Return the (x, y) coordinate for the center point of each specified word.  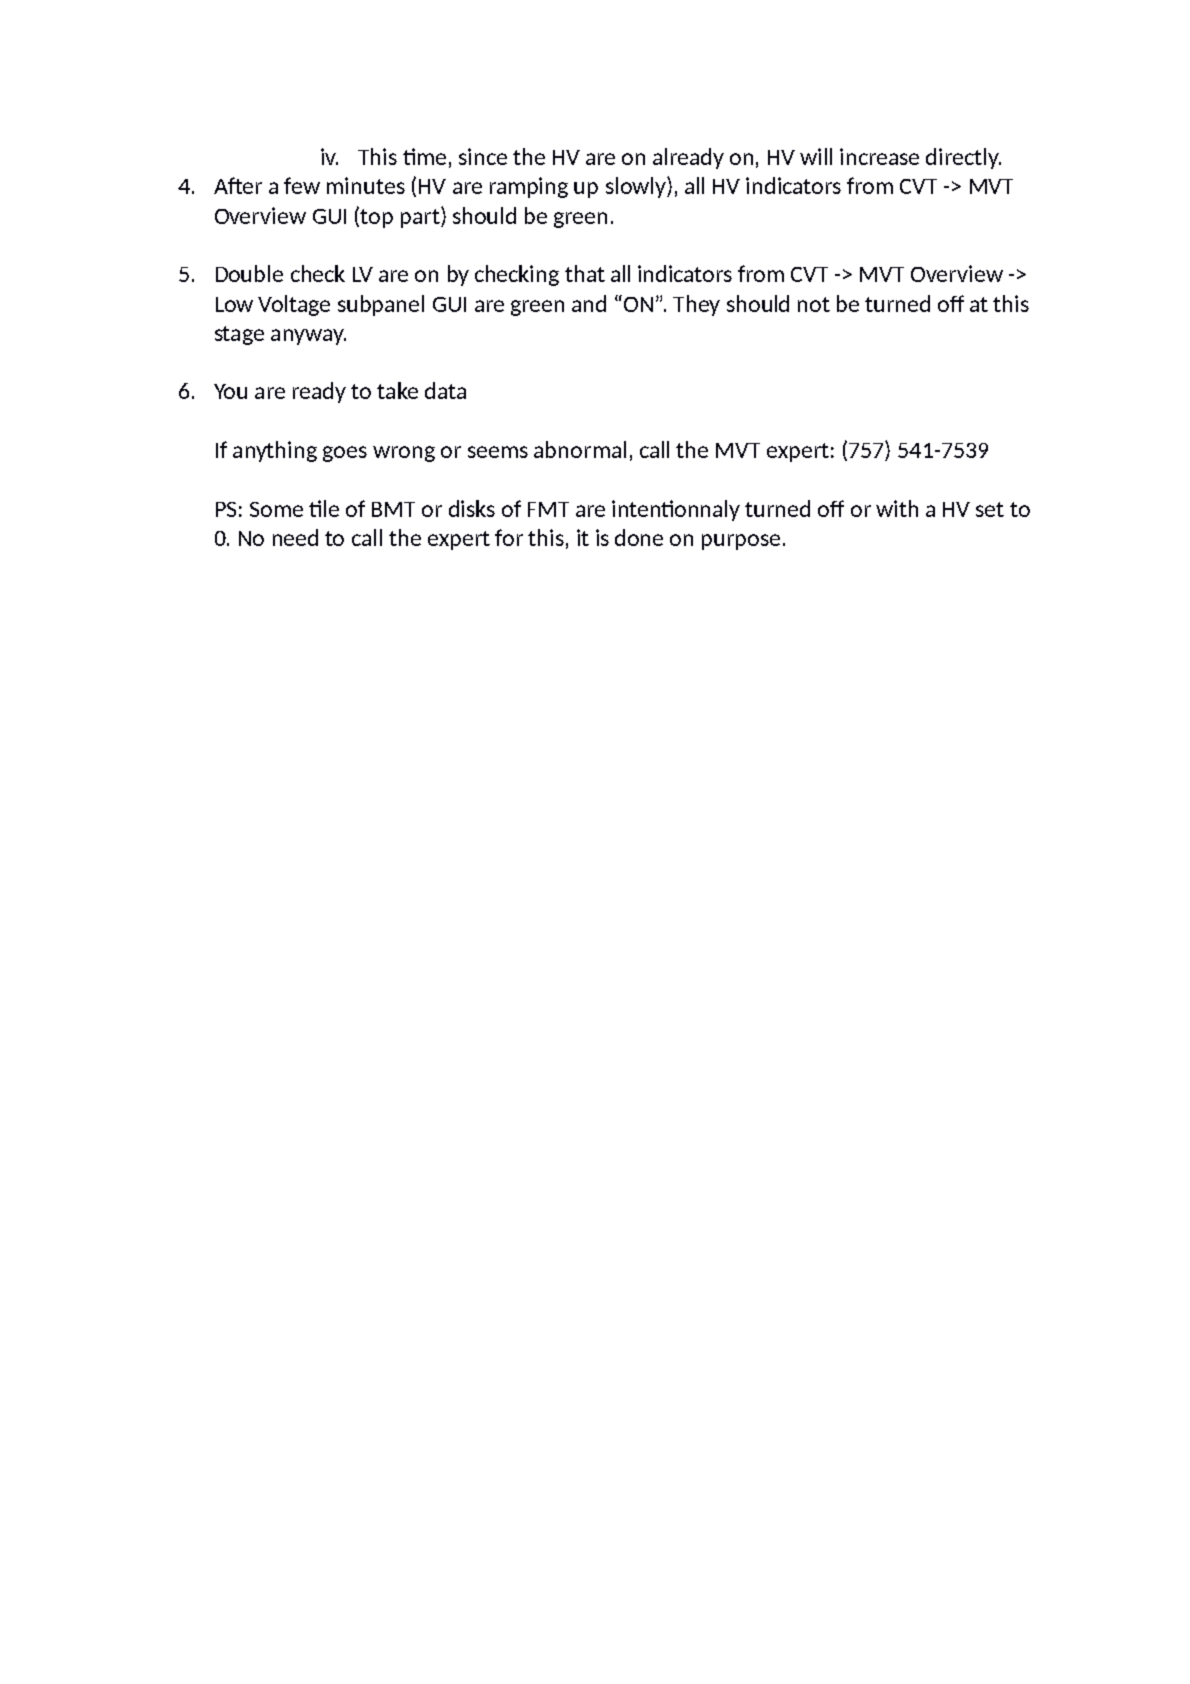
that (585, 273)
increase (879, 156)
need (295, 537)
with (897, 508)
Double (249, 273)
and (589, 303)
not (814, 304)
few (302, 185)
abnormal (580, 449)
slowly (637, 187)
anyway (308, 337)
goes (345, 454)
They (696, 305)
